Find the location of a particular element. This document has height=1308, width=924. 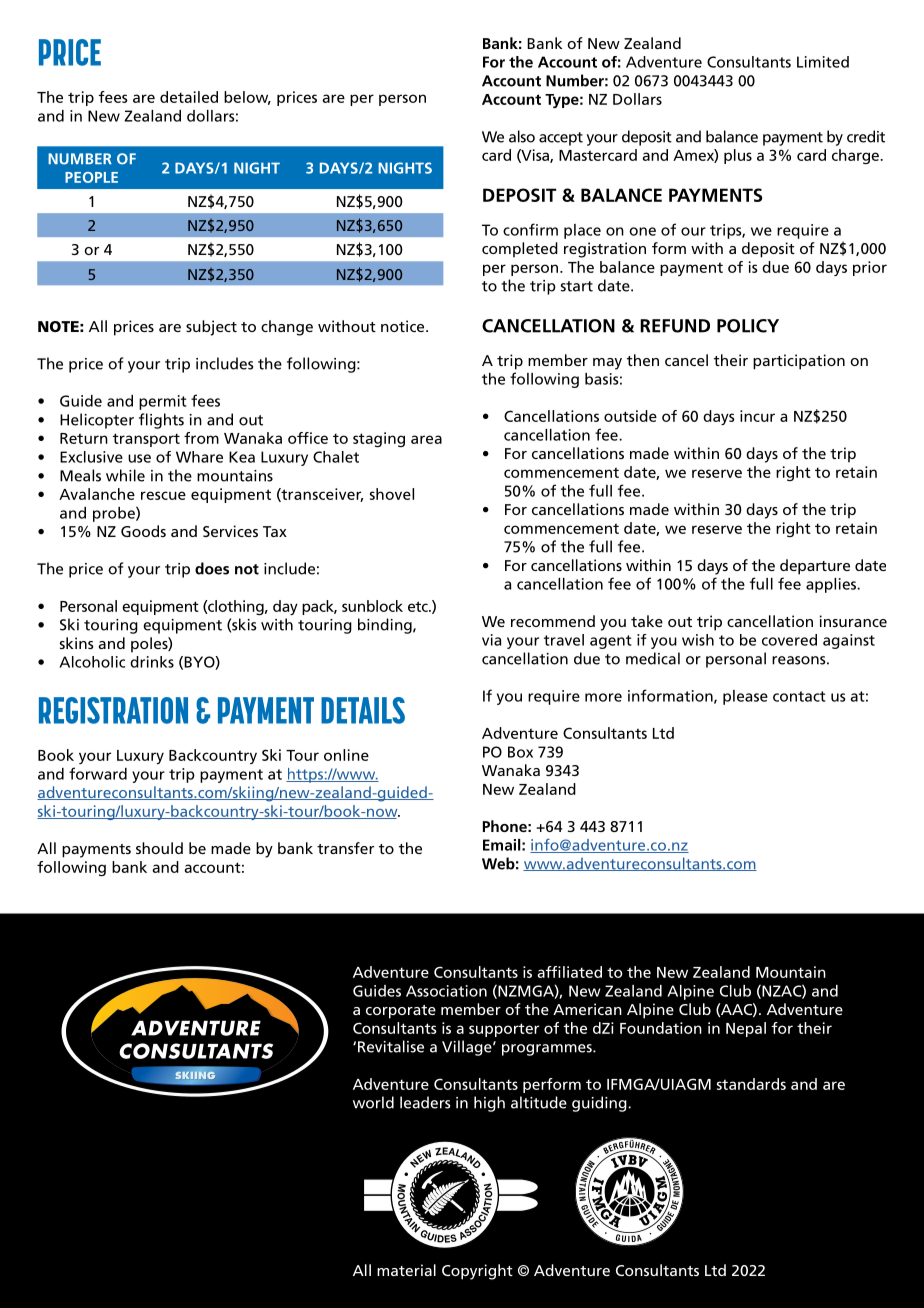

should is located at coordinates (159, 848).
